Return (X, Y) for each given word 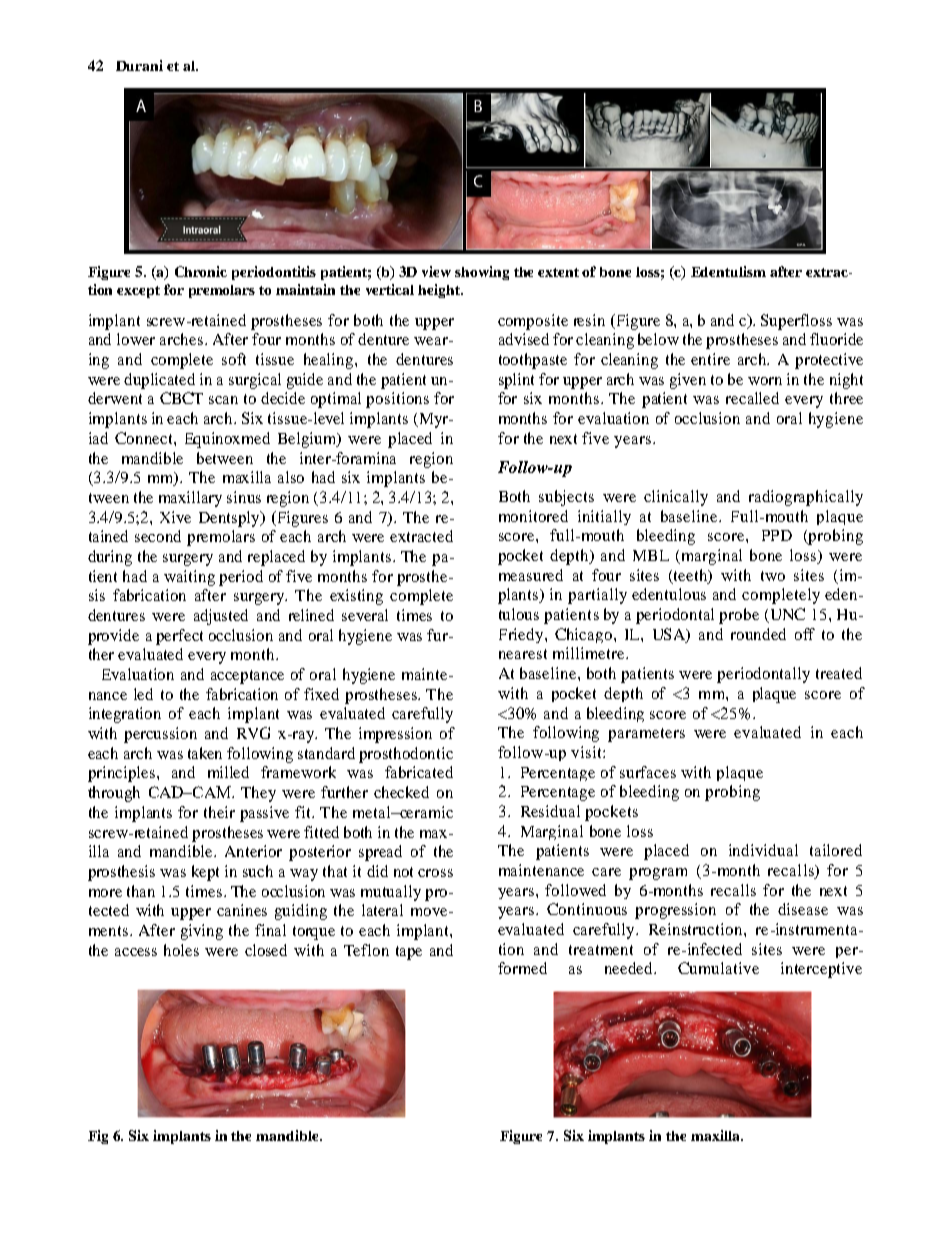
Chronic (201, 271)
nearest (523, 654)
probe (739, 616)
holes (181, 950)
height (440, 291)
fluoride (836, 339)
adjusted (221, 617)
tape (409, 953)
